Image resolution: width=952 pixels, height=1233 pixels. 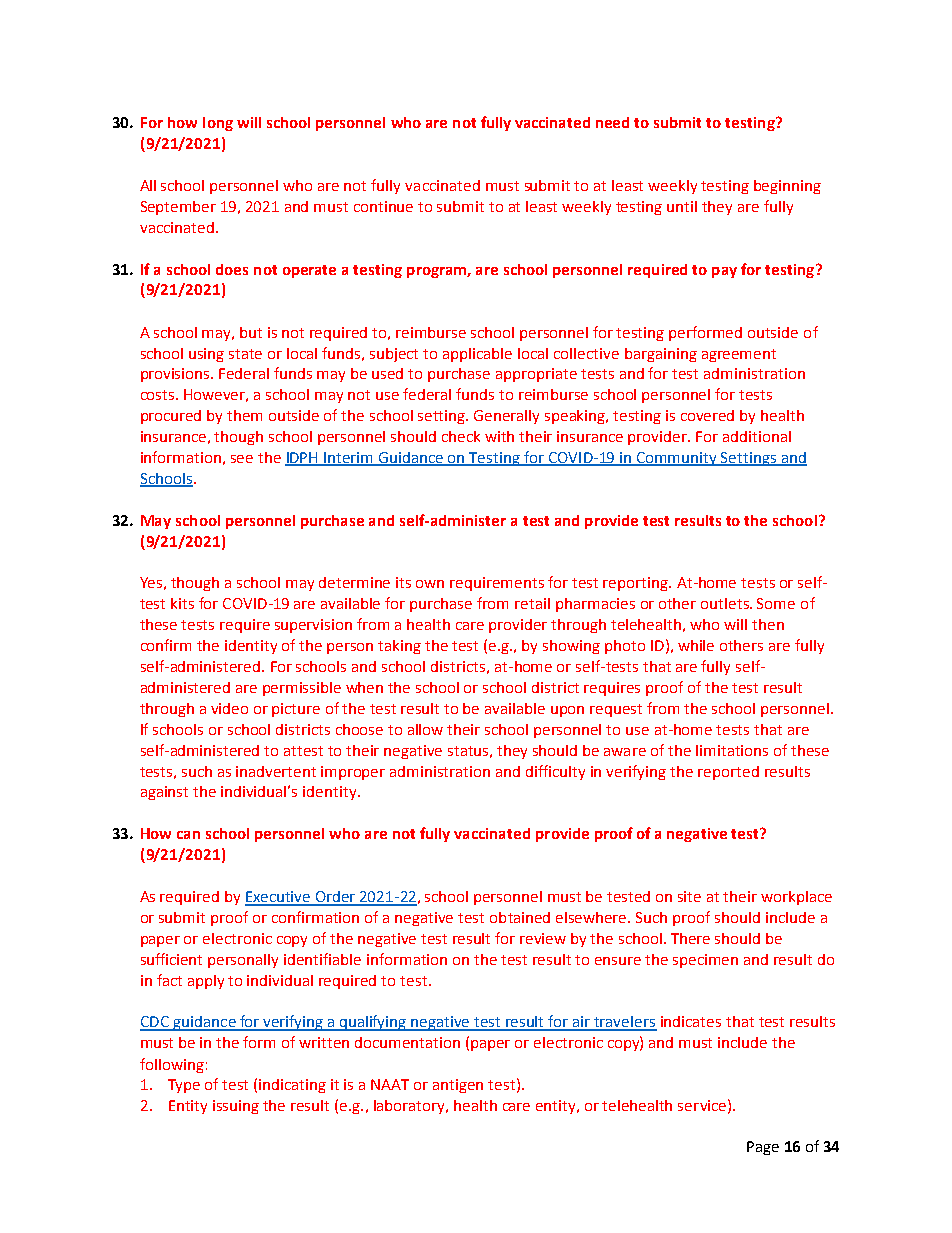 What do you see at coordinates (555, 772) in the image?
I see `difficulty` at bounding box center [555, 772].
